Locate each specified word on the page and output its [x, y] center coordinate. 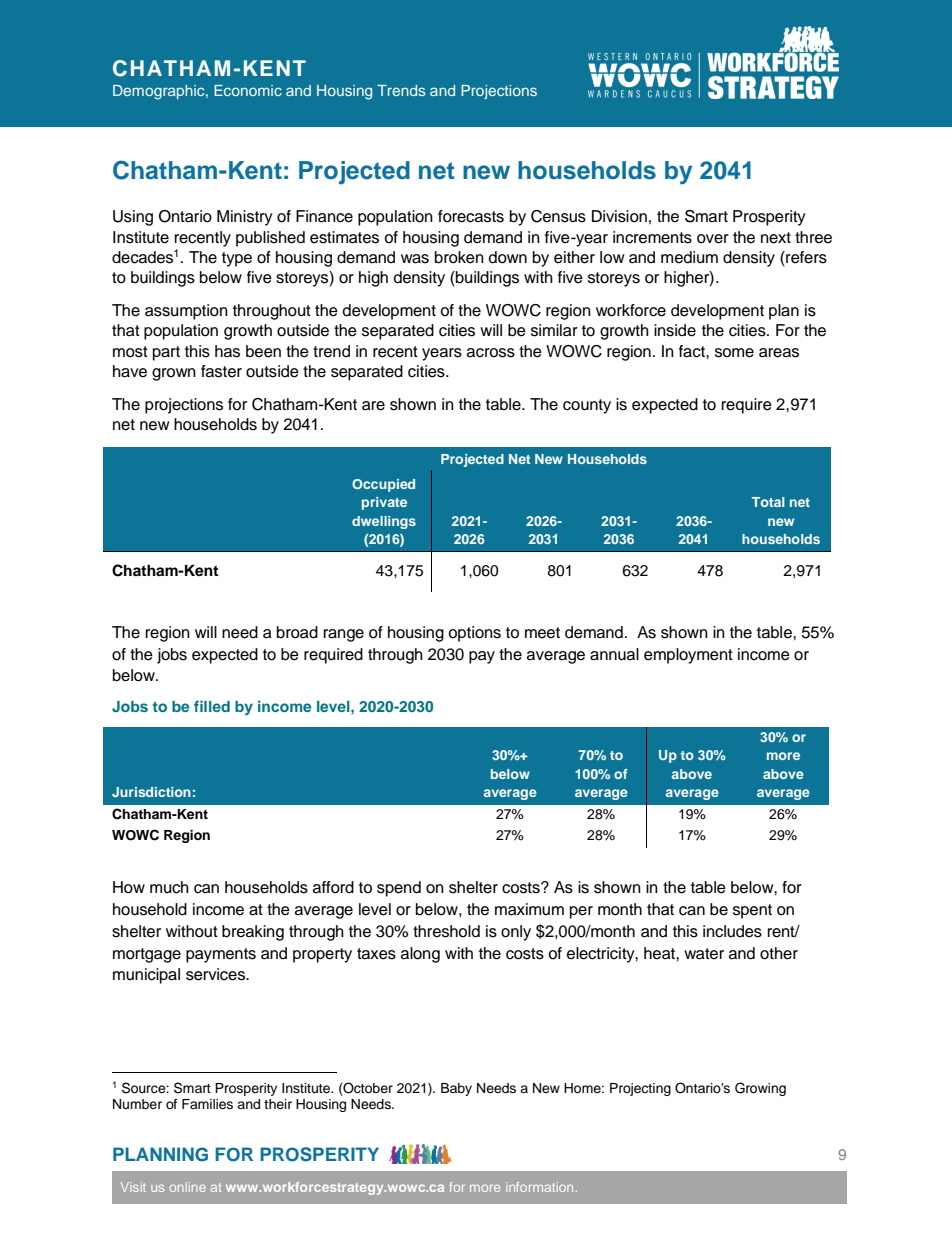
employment [688, 656]
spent [752, 911]
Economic [248, 90]
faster [221, 371]
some [734, 353]
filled [212, 706]
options [474, 634]
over [713, 239]
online [188, 1187]
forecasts [471, 216]
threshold [446, 931]
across [491, 353]
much [169, 887]
